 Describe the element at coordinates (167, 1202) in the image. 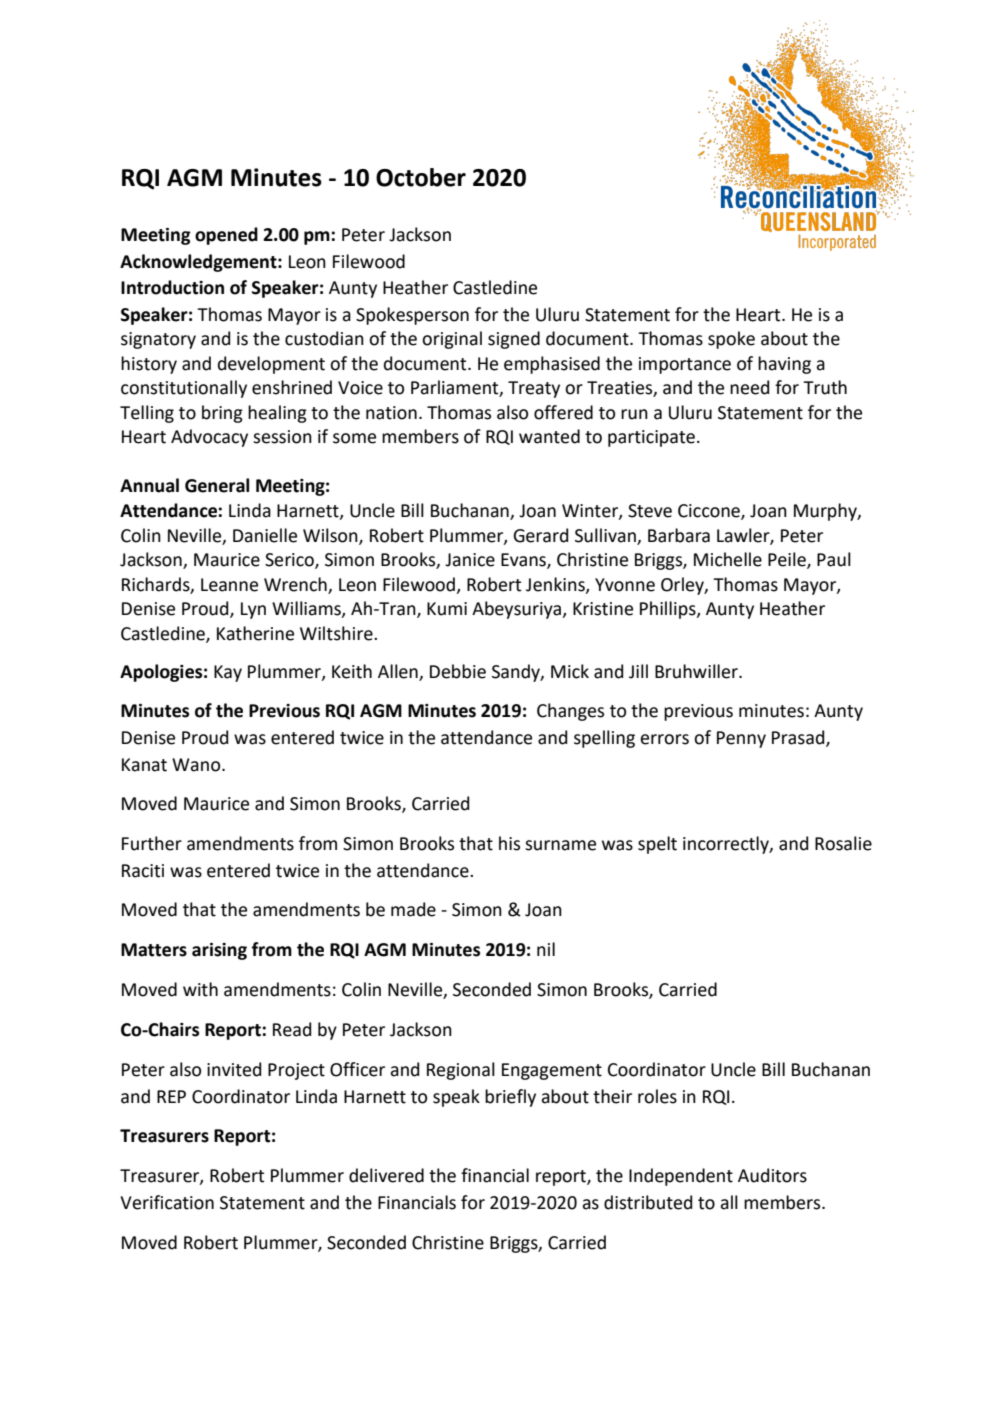

I see `Verification` at that location.
